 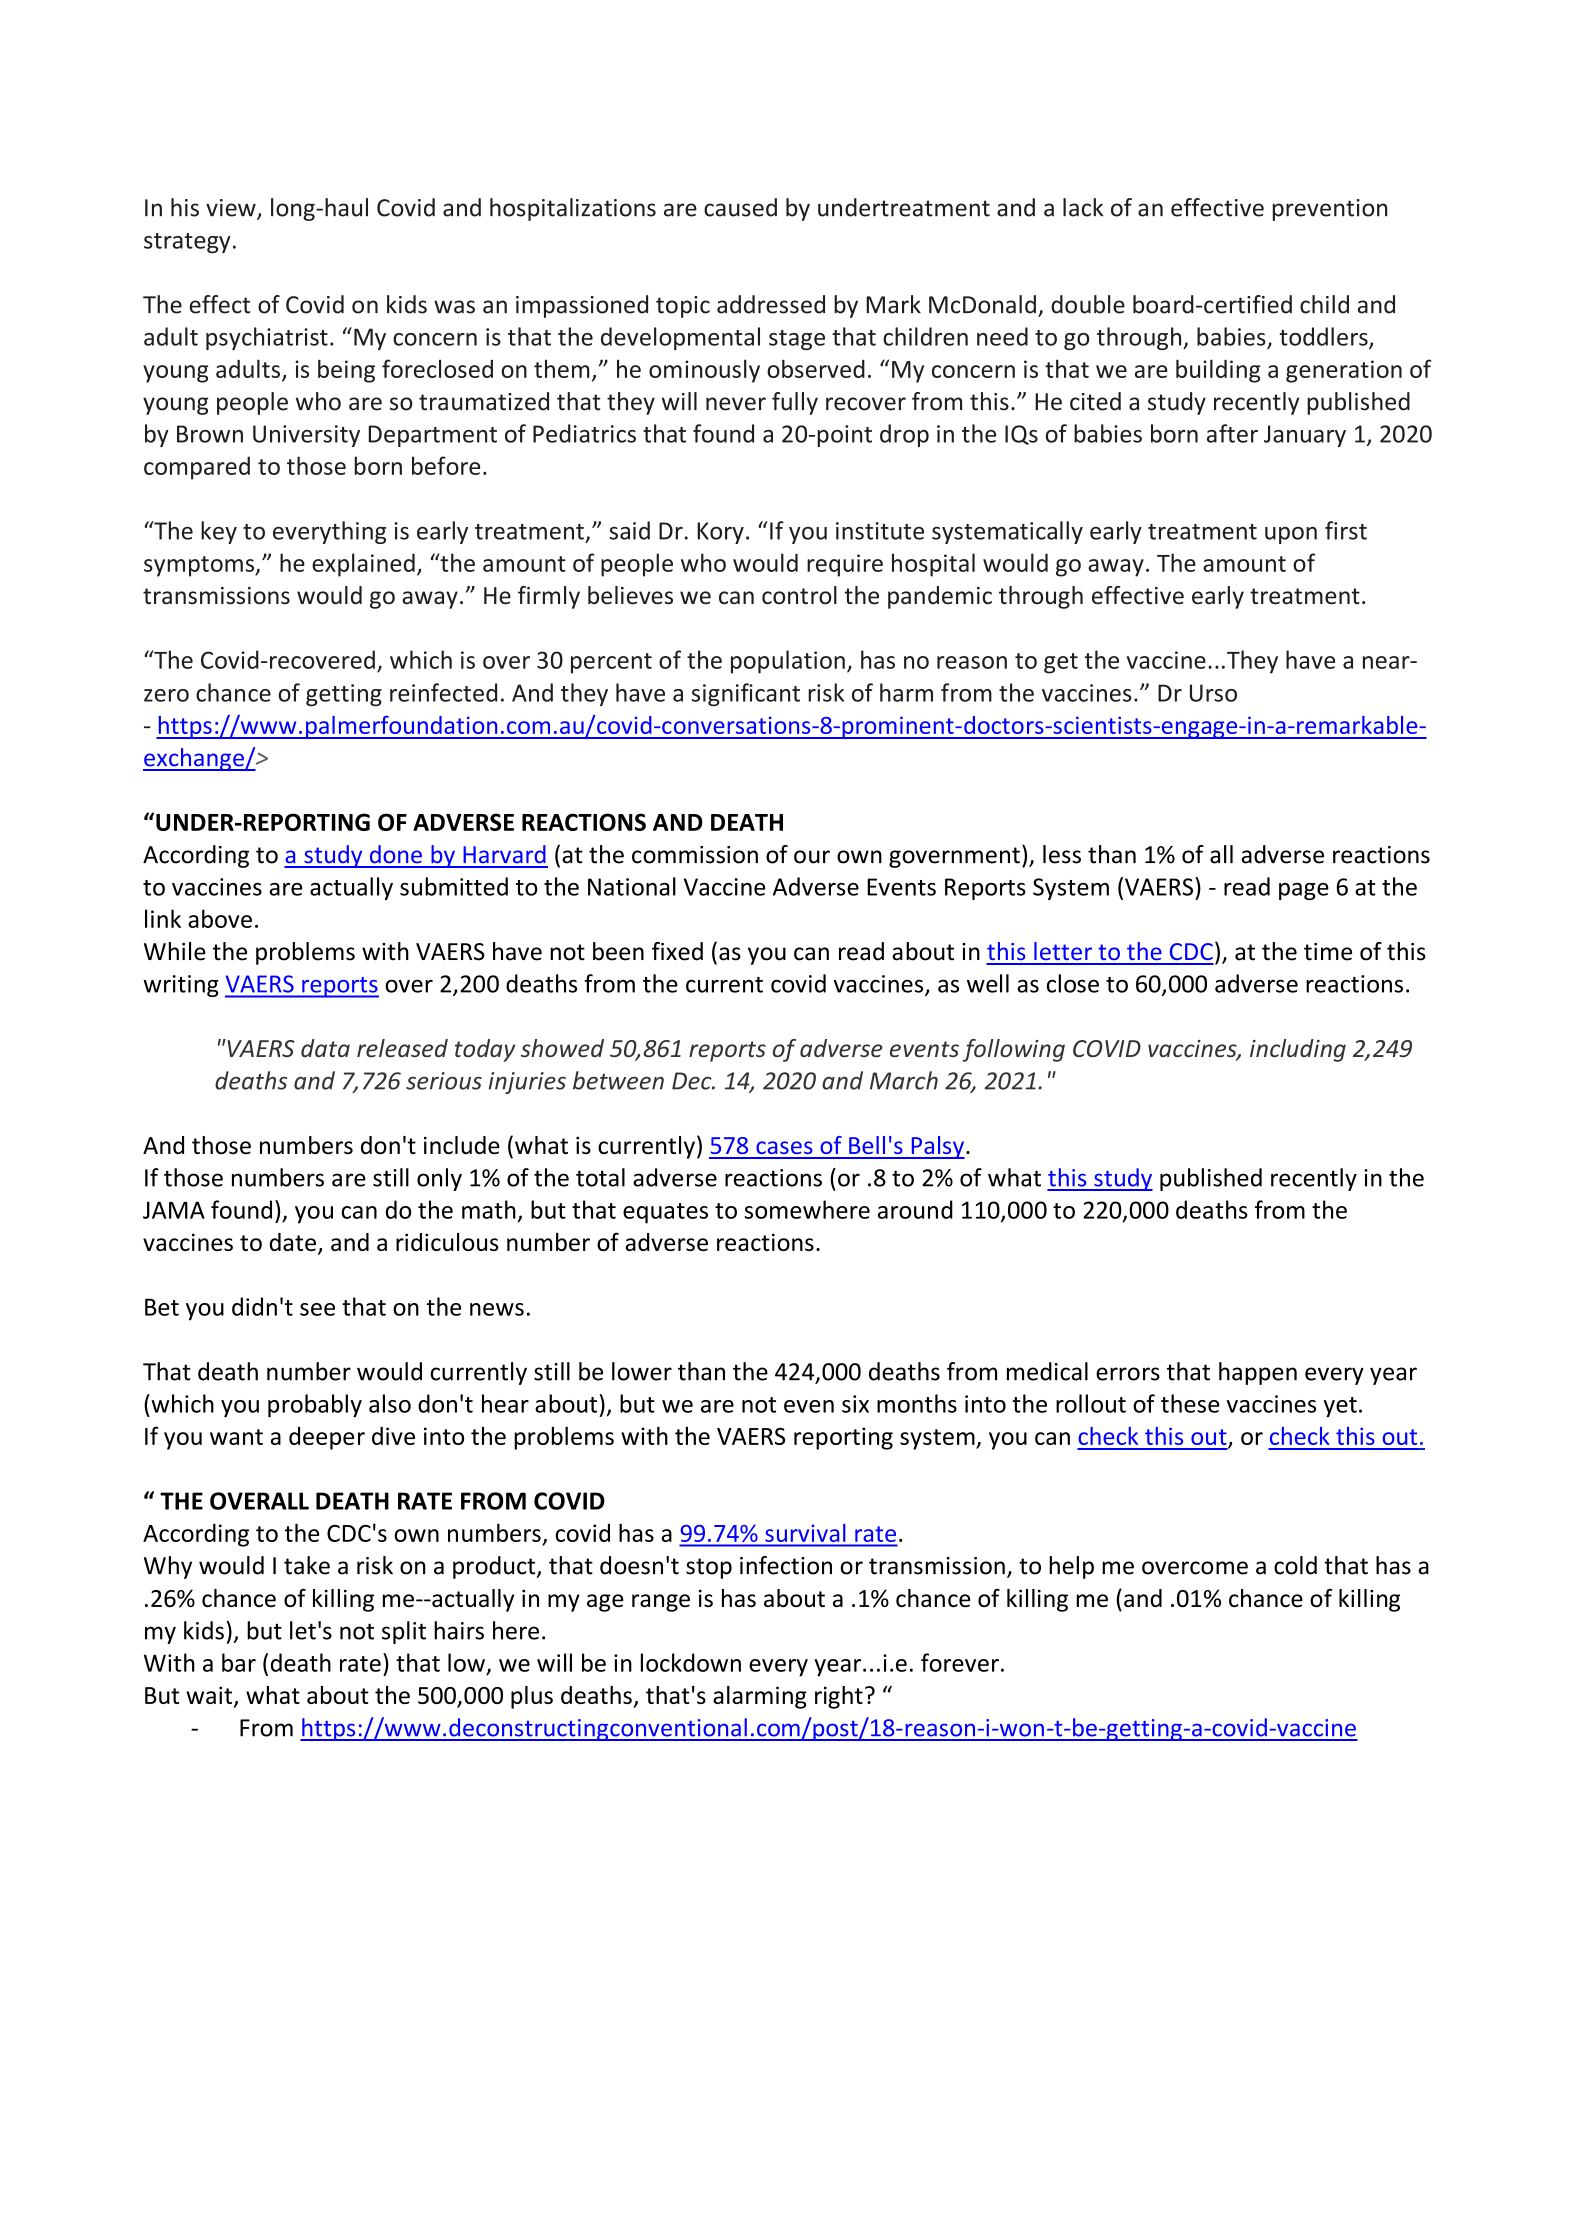 I want to click on happen, so click(x=1258, y=1373).
